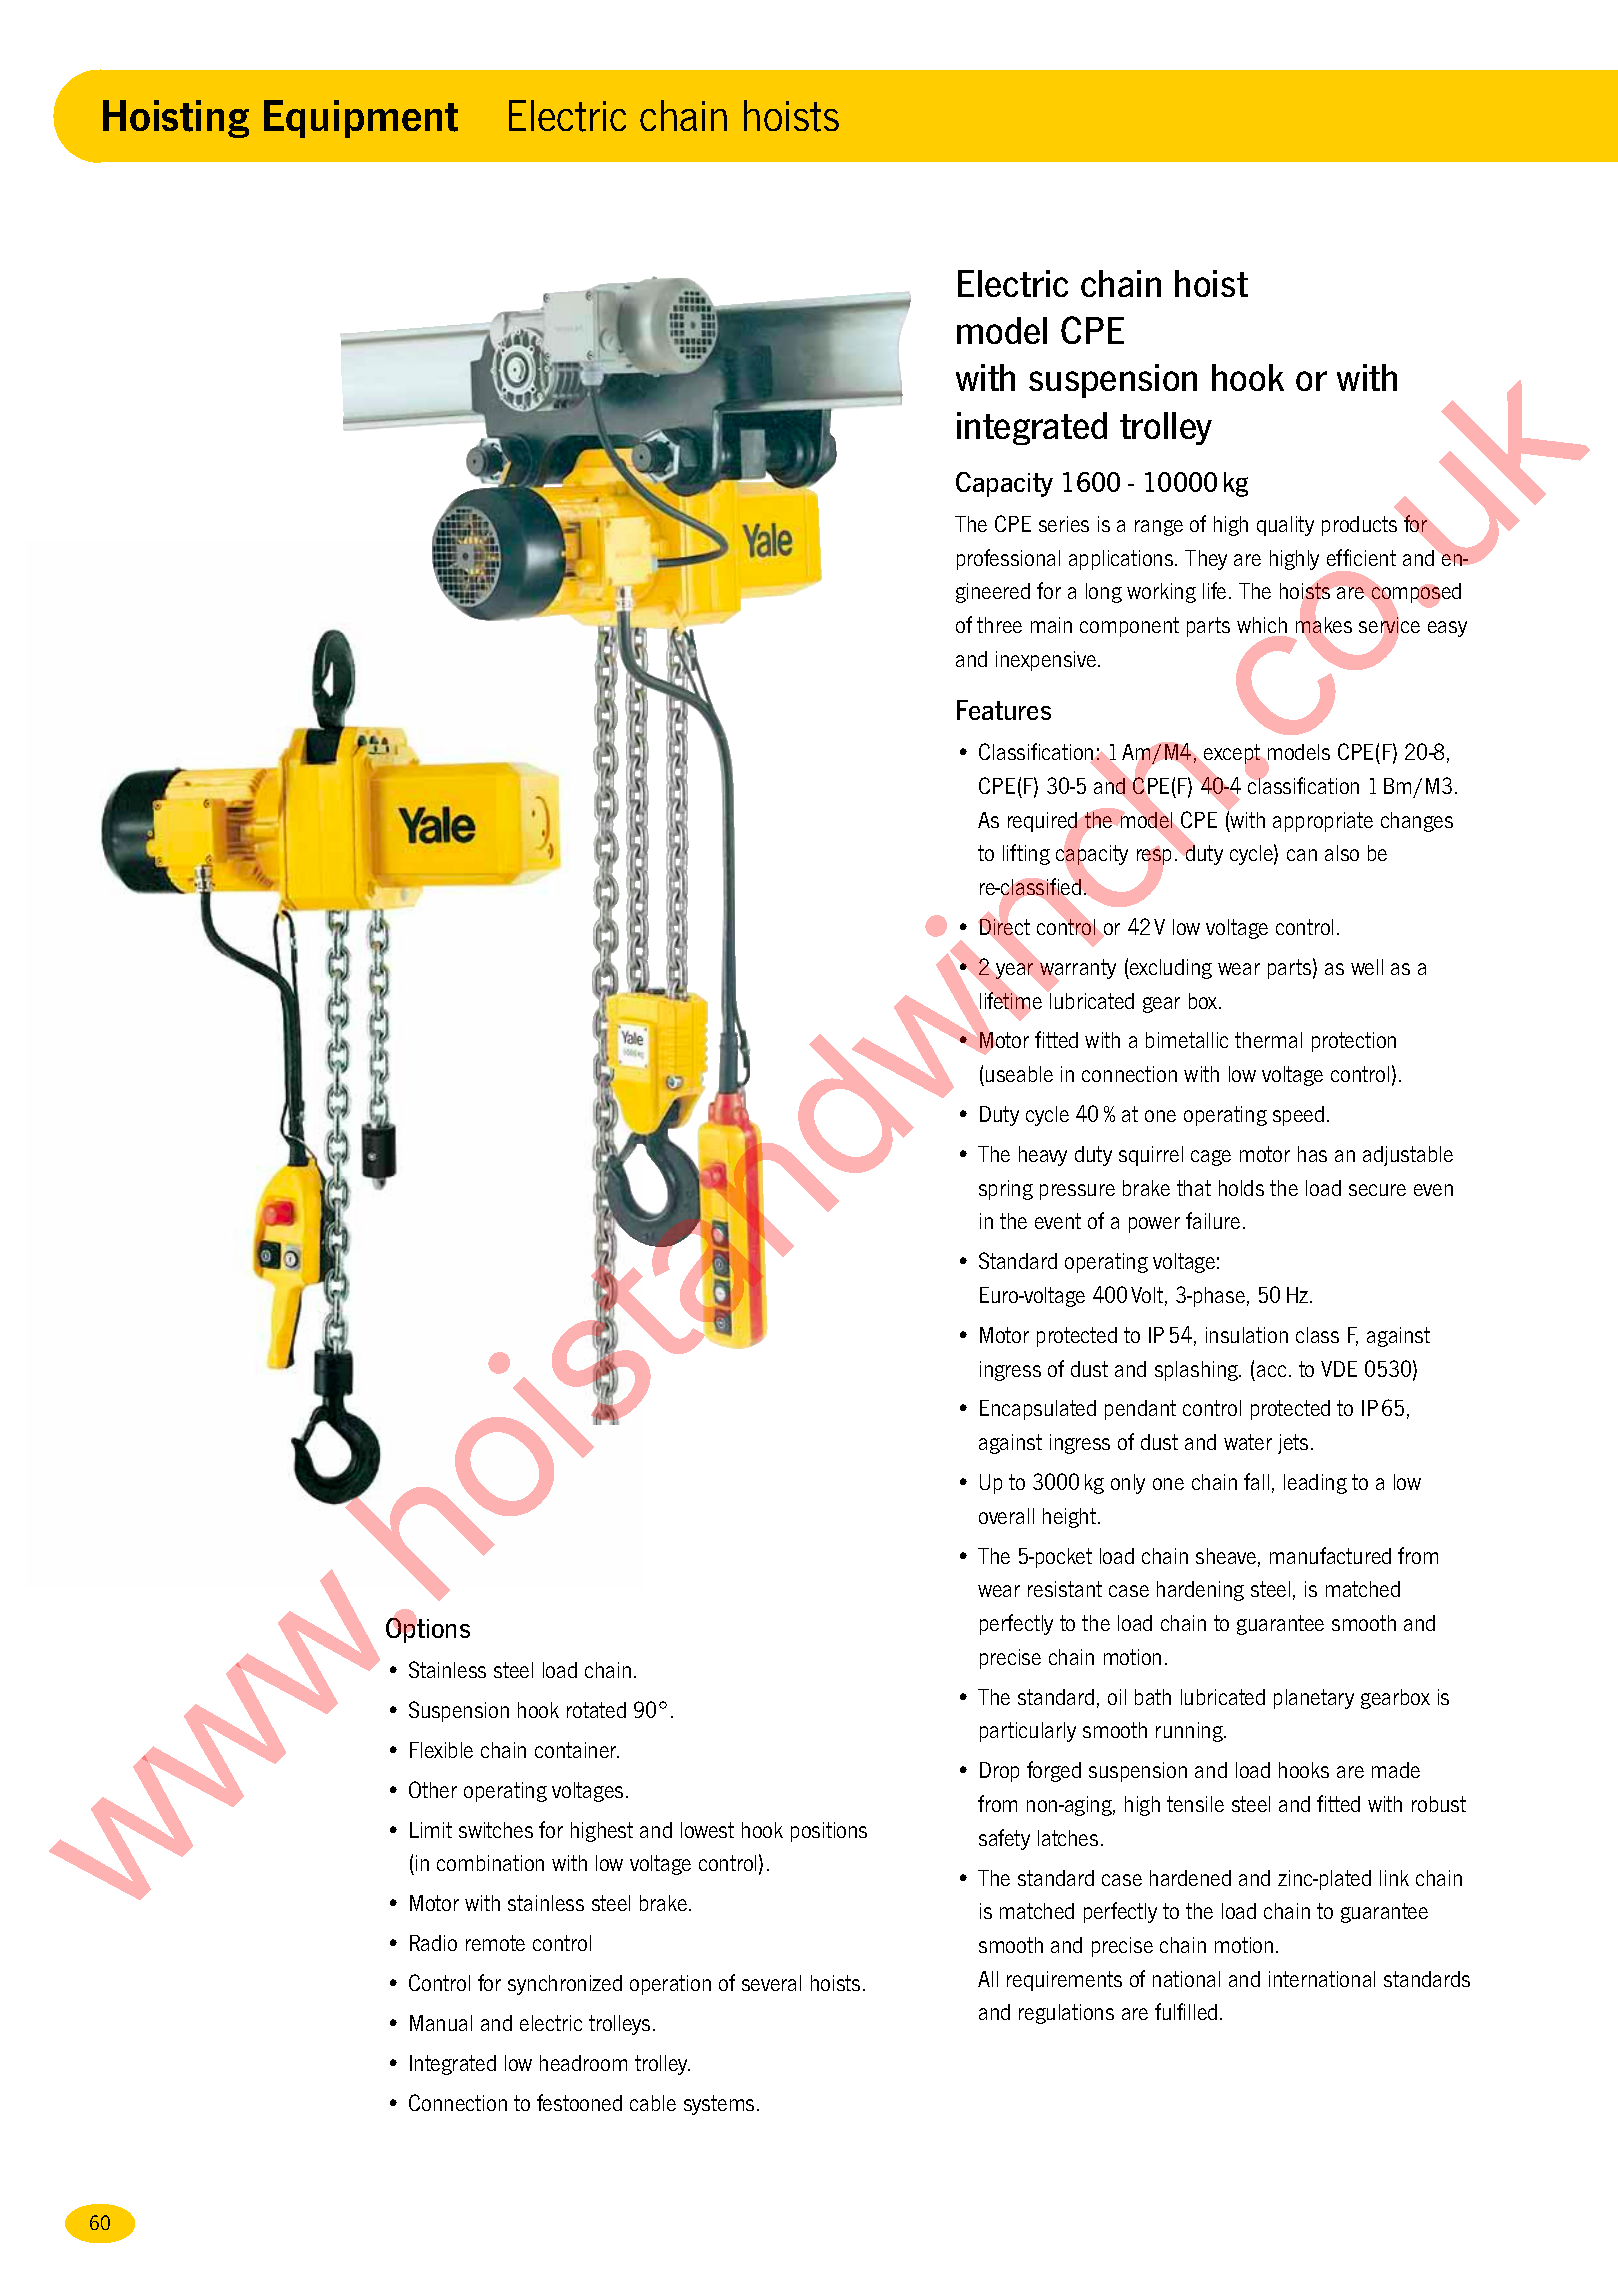 This image has width=1618, height=2290. I want to click on speed, so click(1298, 1116).
